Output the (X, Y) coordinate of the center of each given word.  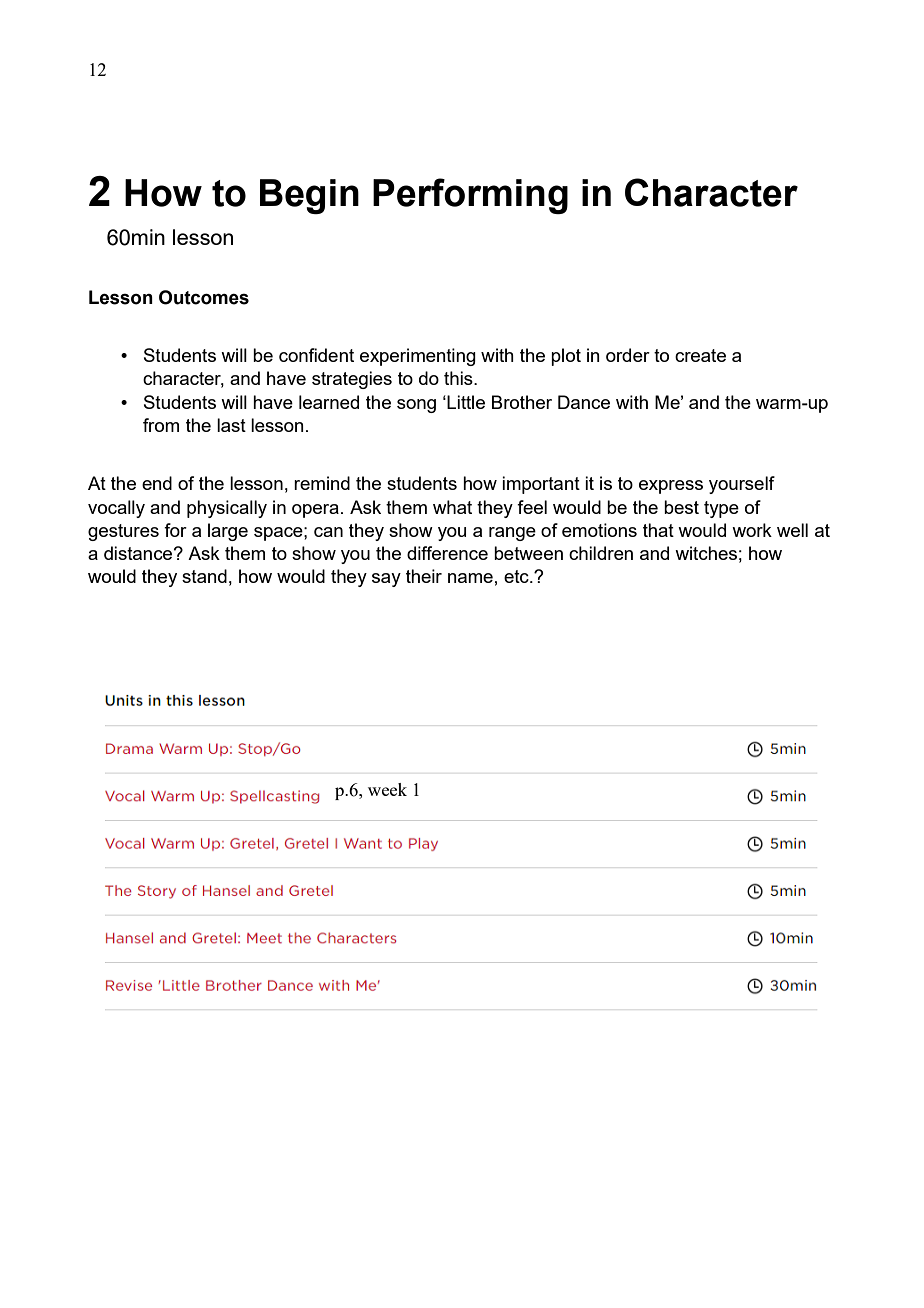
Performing (470, 196)
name (470, 578)
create (700, 355)
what (452, 507)
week (387, 789)
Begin (309, 196)
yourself (742, 485)
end (157, 483)
